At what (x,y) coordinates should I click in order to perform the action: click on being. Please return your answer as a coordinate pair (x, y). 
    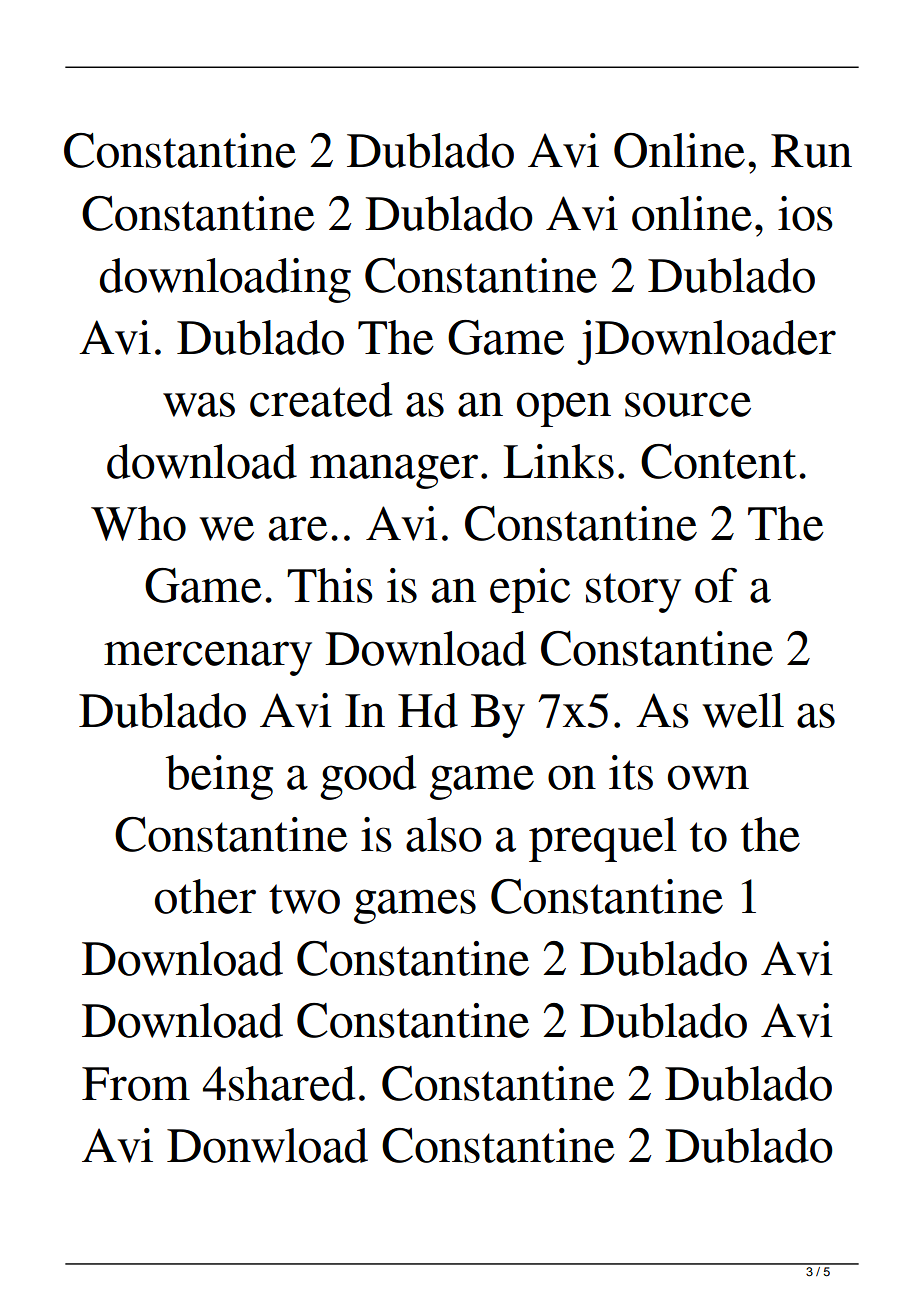
    Looking at the image, I should click on (219, 777).
